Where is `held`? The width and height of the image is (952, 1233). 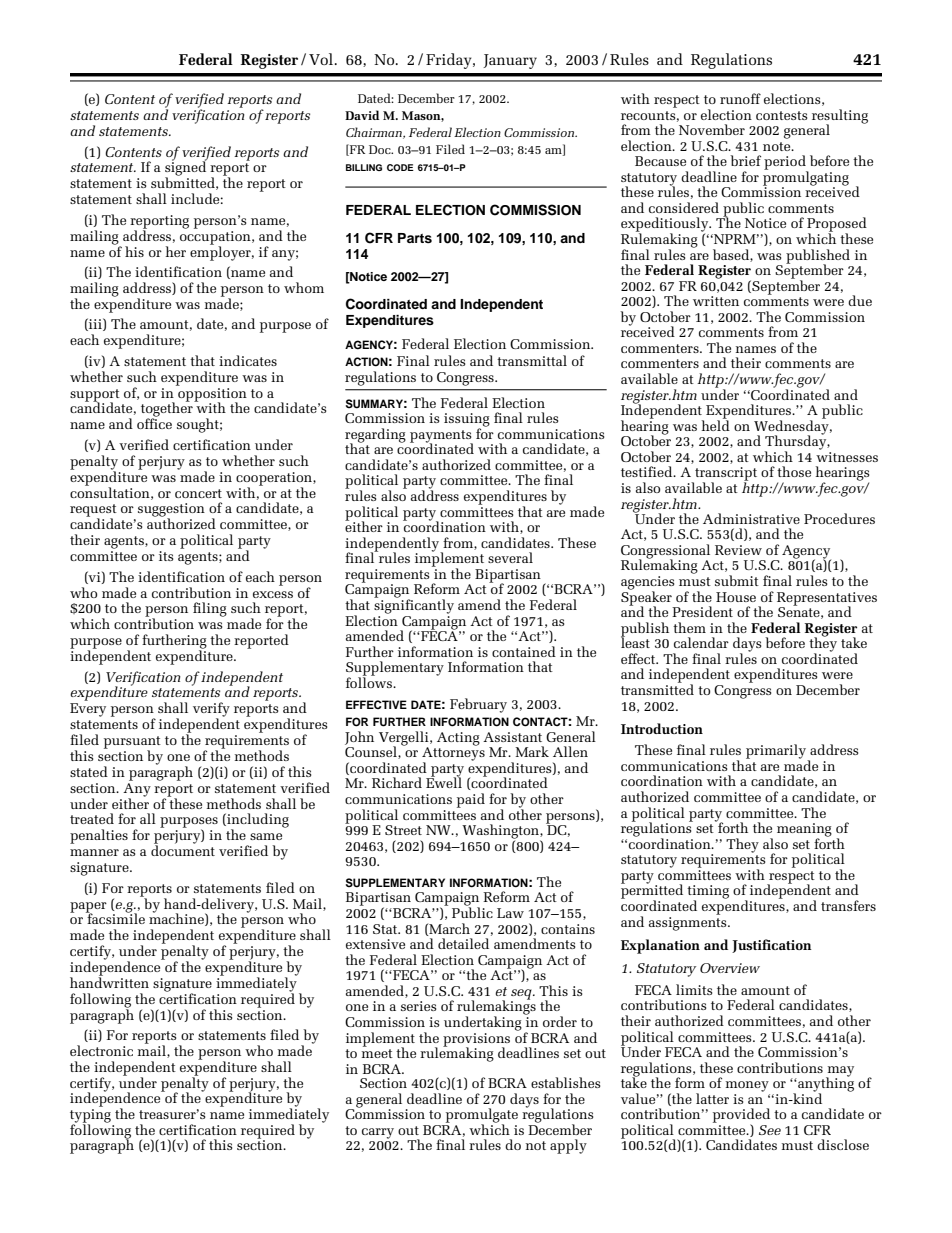
held is located at coordinates (716, 424).
